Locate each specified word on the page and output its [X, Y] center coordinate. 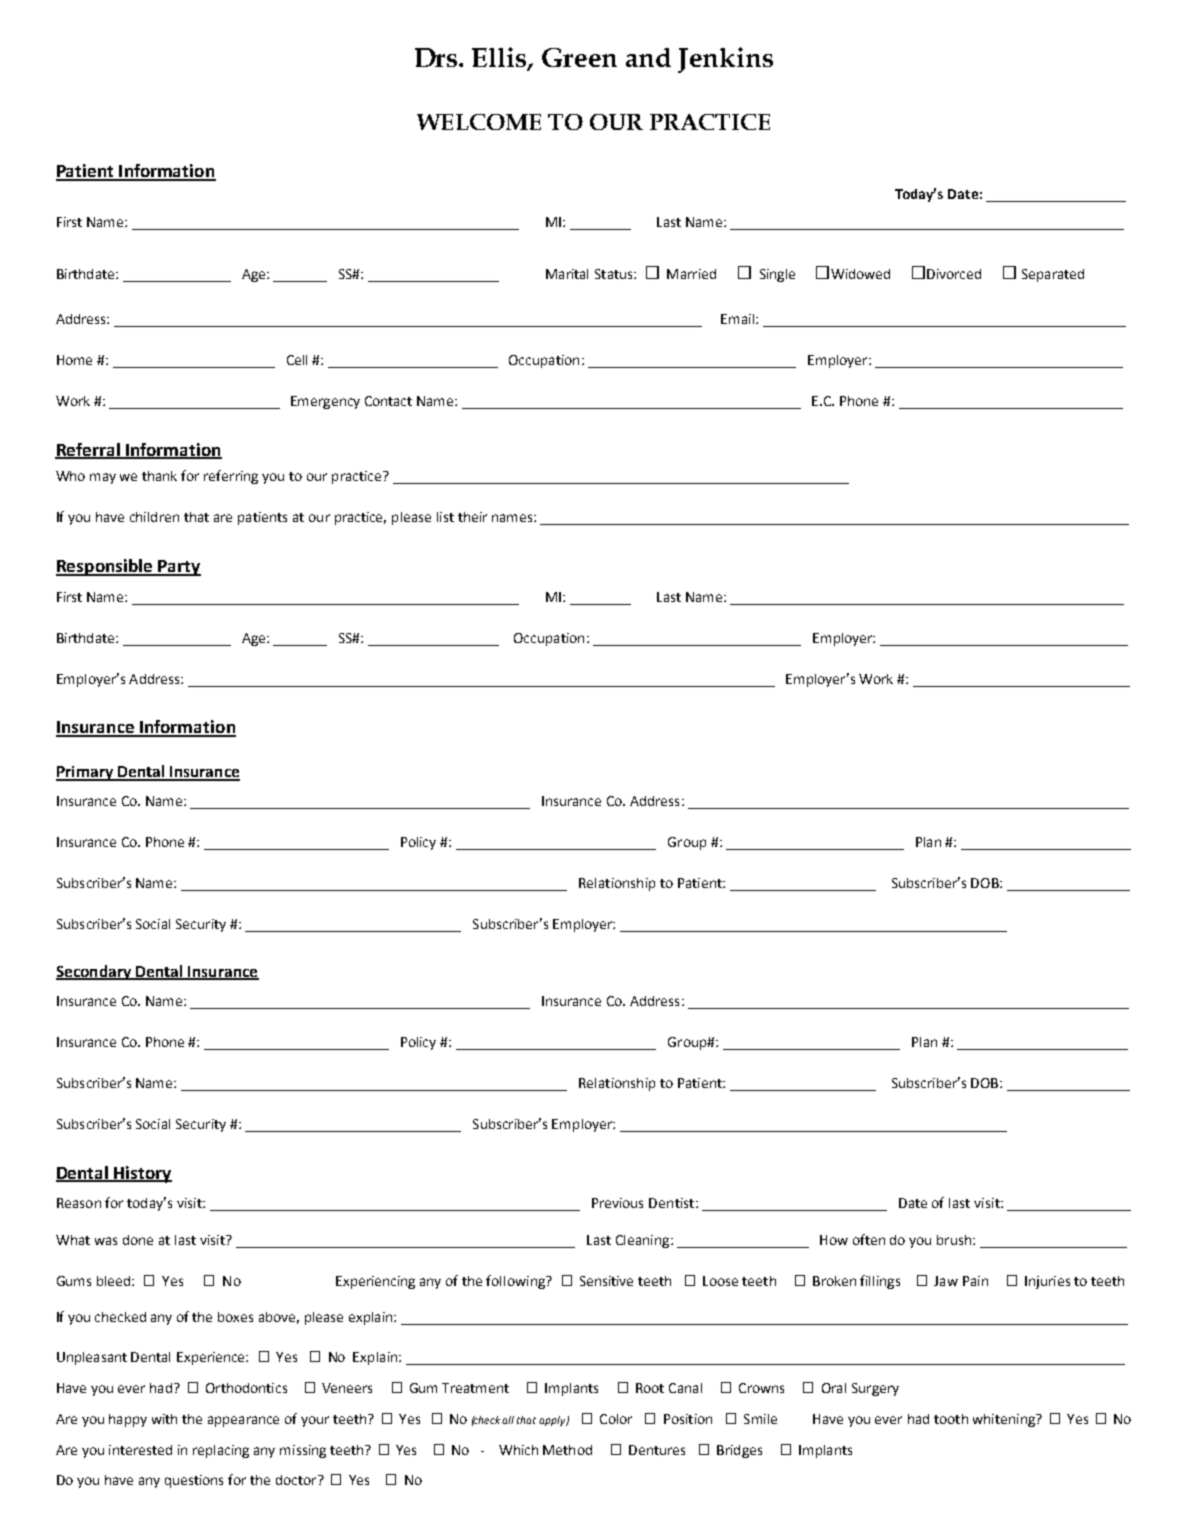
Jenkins [725, 60]
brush [954, 1240]
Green [579, 57]
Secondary [94, 972]
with [164, 1419]
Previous [617, 1203]
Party [178, 568]
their [472, 517]
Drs [437, 57]
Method [567, 1450]
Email [737, 319]
